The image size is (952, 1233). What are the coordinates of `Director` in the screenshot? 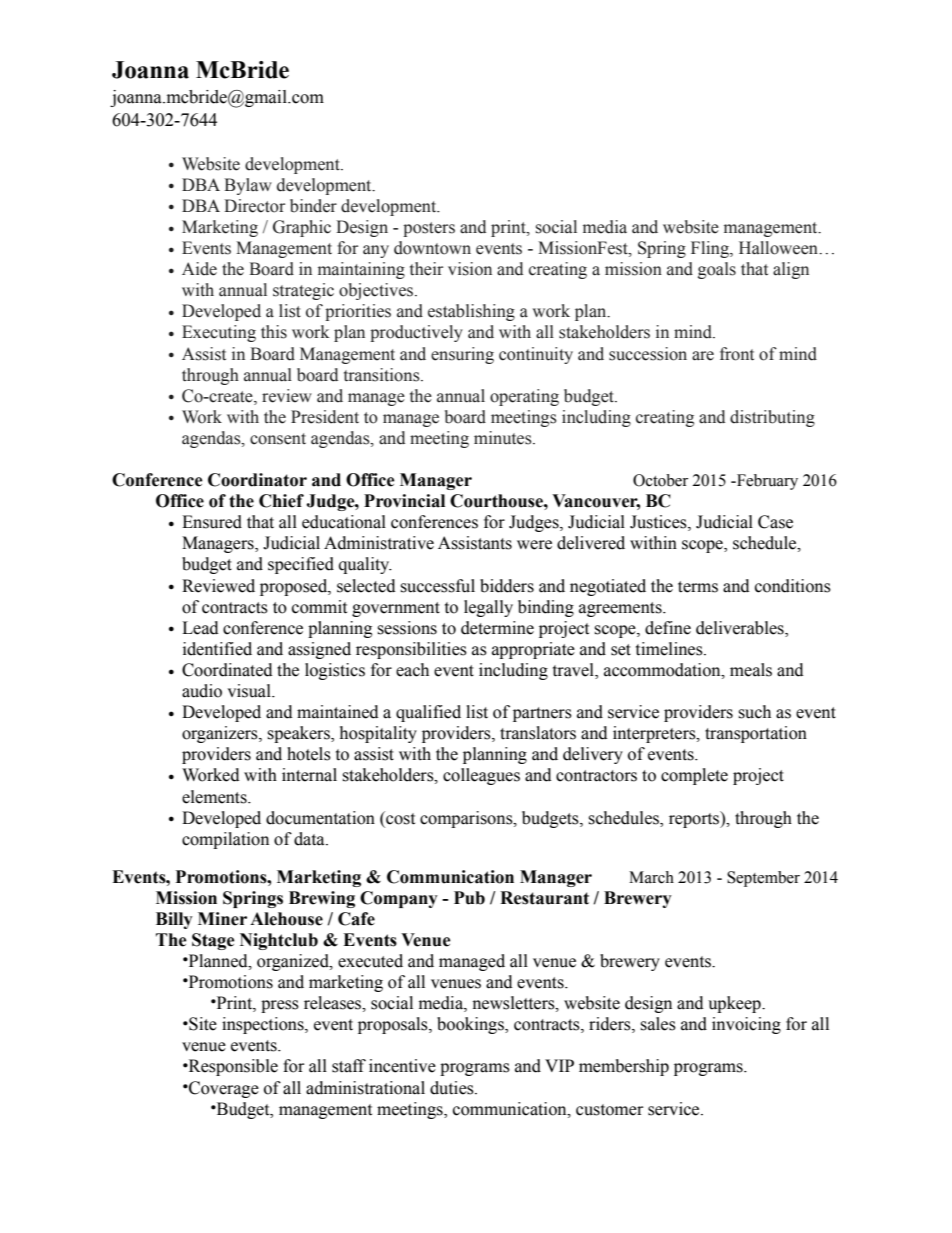 It's located at (254, 206).
